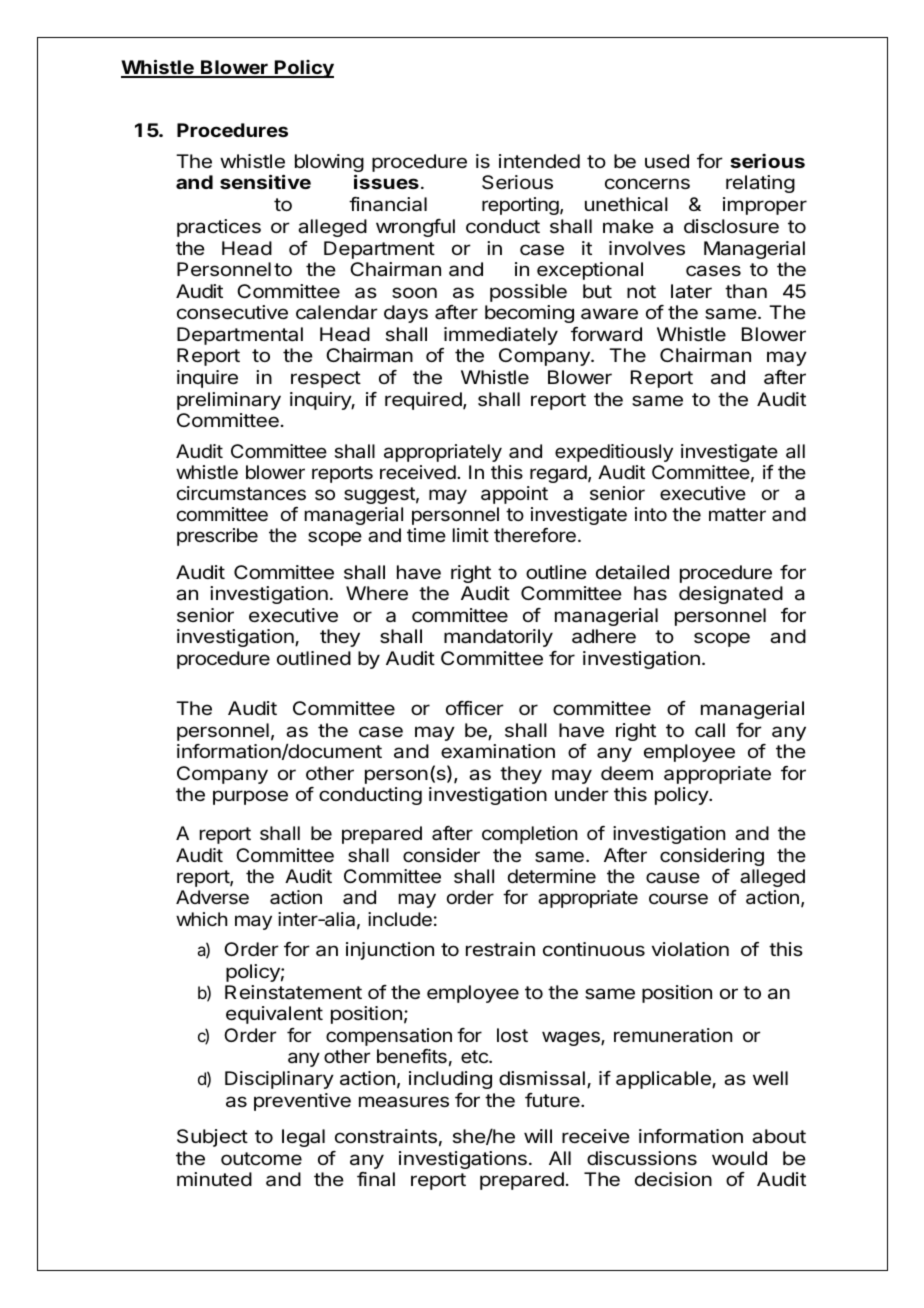 The image size is (924, 1308). What do you see at coordinates (377, 593) in the screenshot?
I see `Where` at bounding box center [377, 593].
